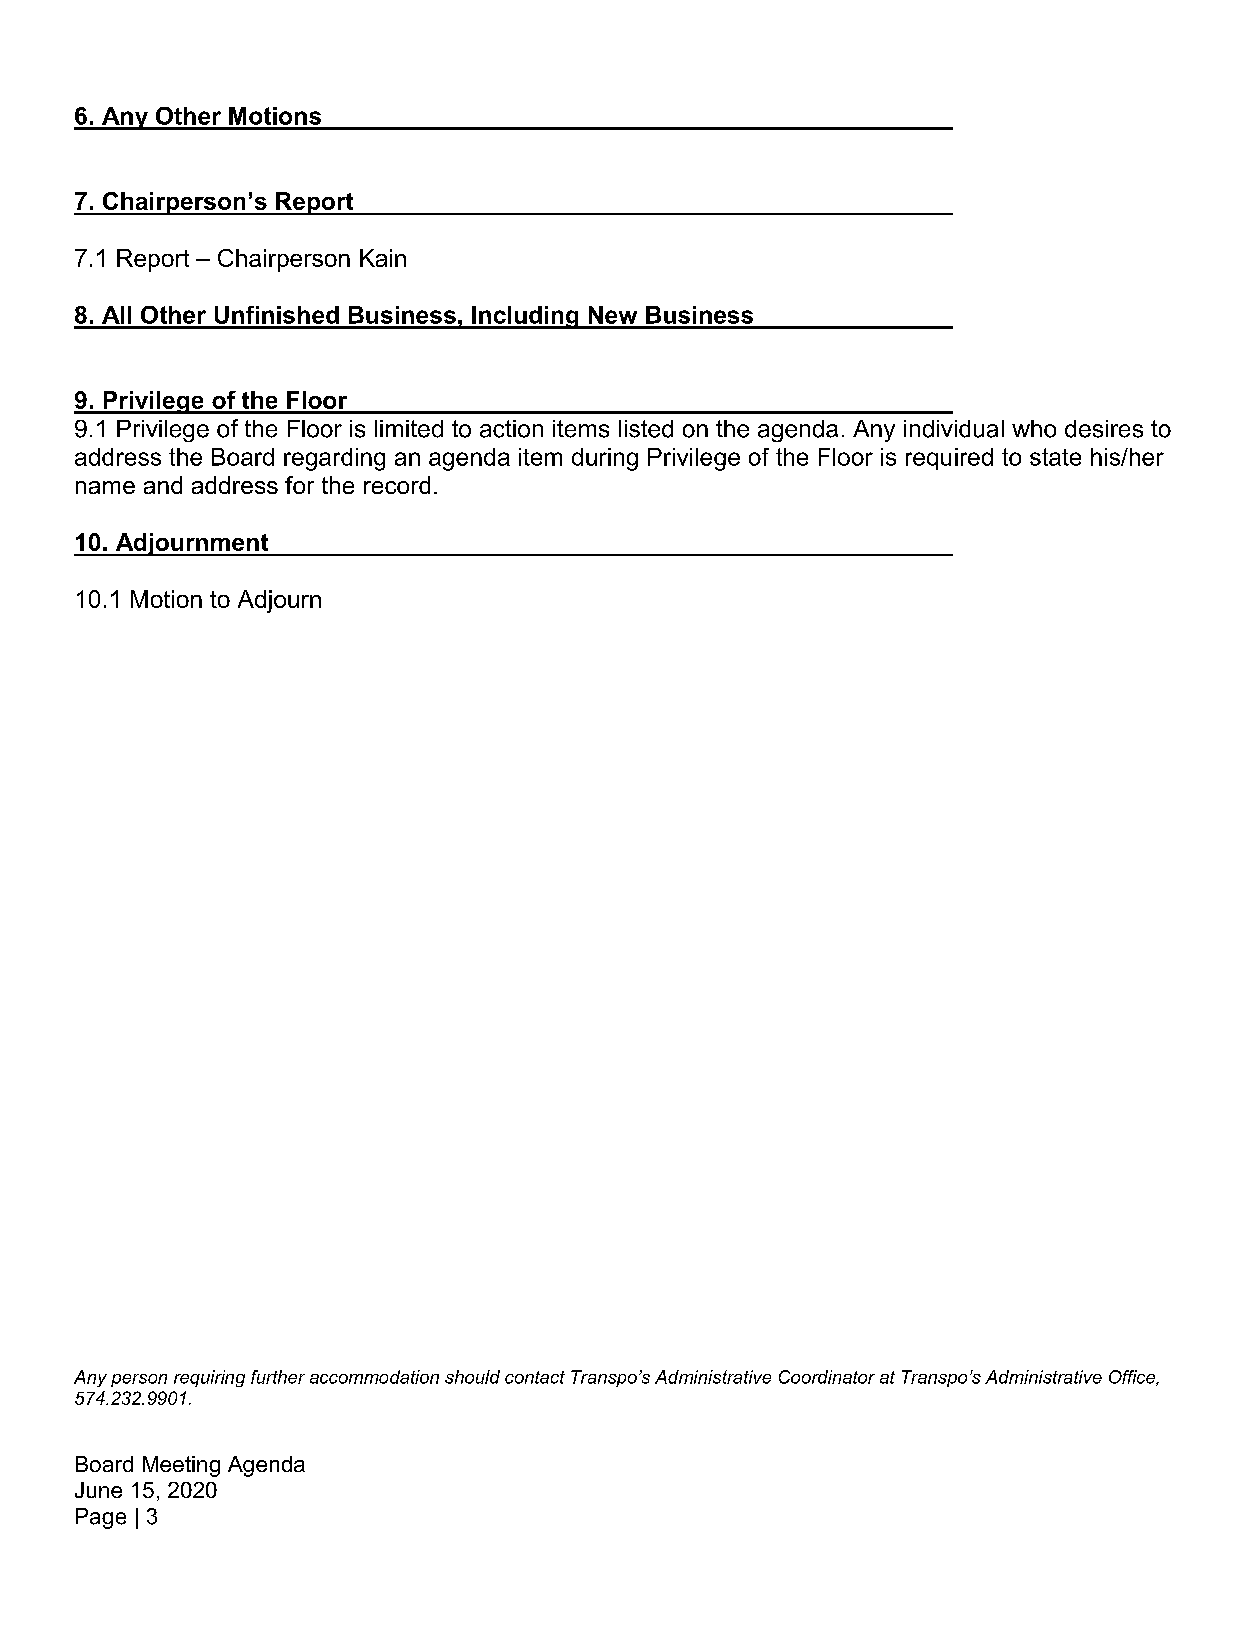  Describe the element at coordinates (827, 1377) in the screenshot. I see `Coordinator` at that location.
